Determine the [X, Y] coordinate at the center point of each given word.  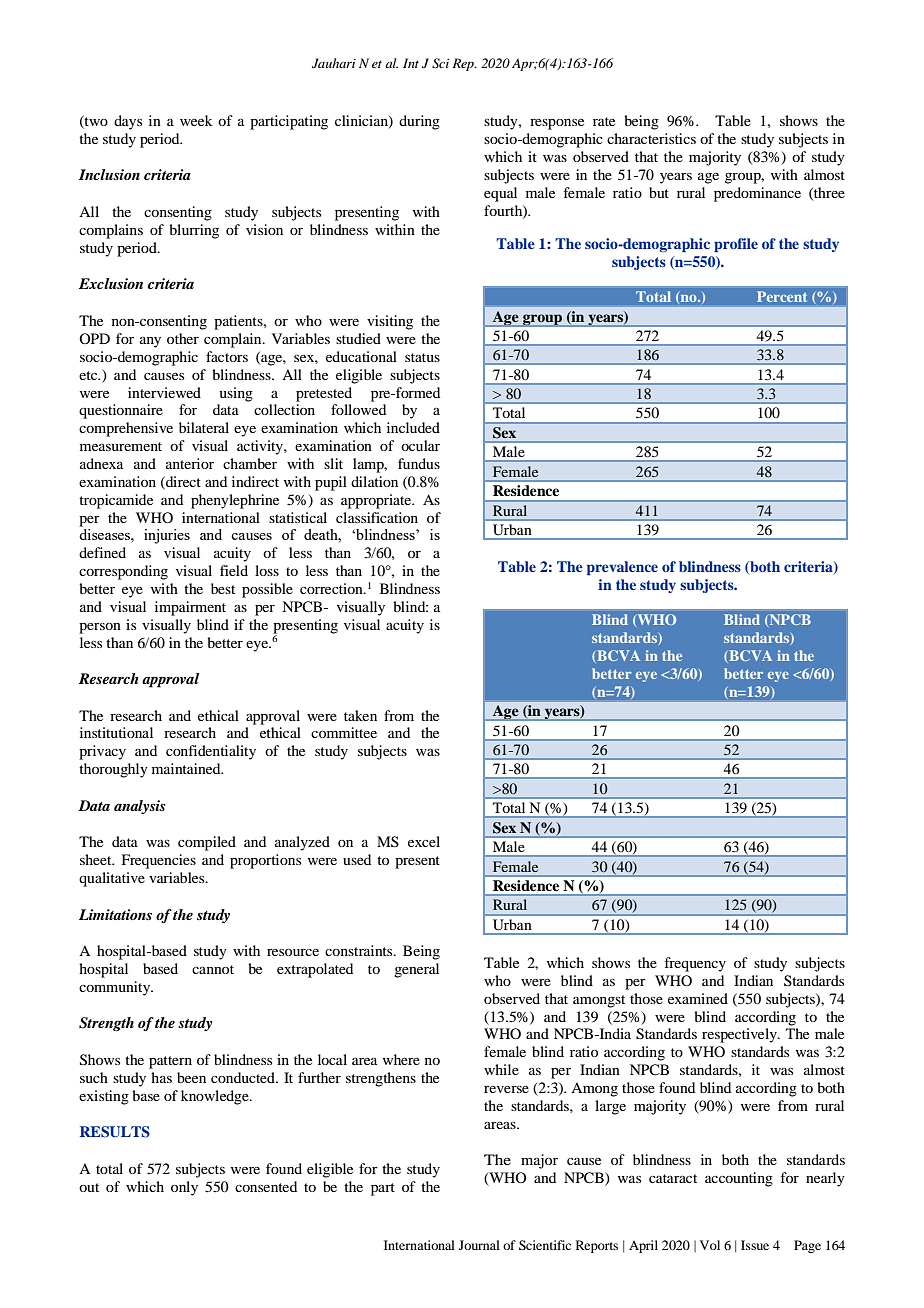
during [419, 122]
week [196, 120]
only [184, 1188]
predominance [757, 194]
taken [360, 715]
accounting [739, 1179]
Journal [479, 1245]
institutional [116, 732]
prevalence [622, 568]
